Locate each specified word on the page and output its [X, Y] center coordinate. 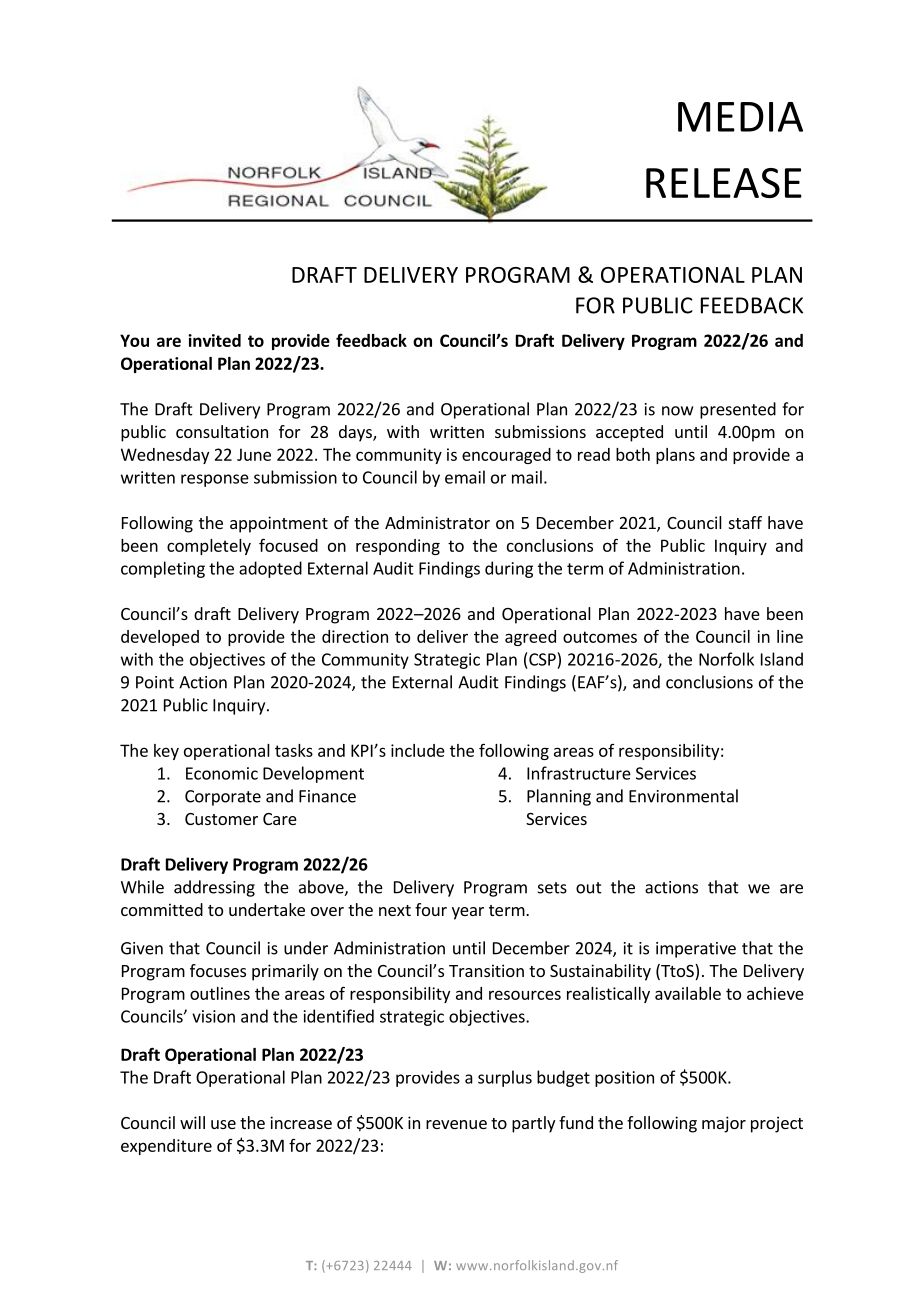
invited [214, 340]
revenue [456, 1124]
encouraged [506, 456]
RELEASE [724, 183]
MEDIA [740, 117]
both [633, 454]
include [418, 750]
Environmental [683, 796]
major [724, 1124]
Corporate [223, 798]
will [192, 1122]
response [215, 480]
